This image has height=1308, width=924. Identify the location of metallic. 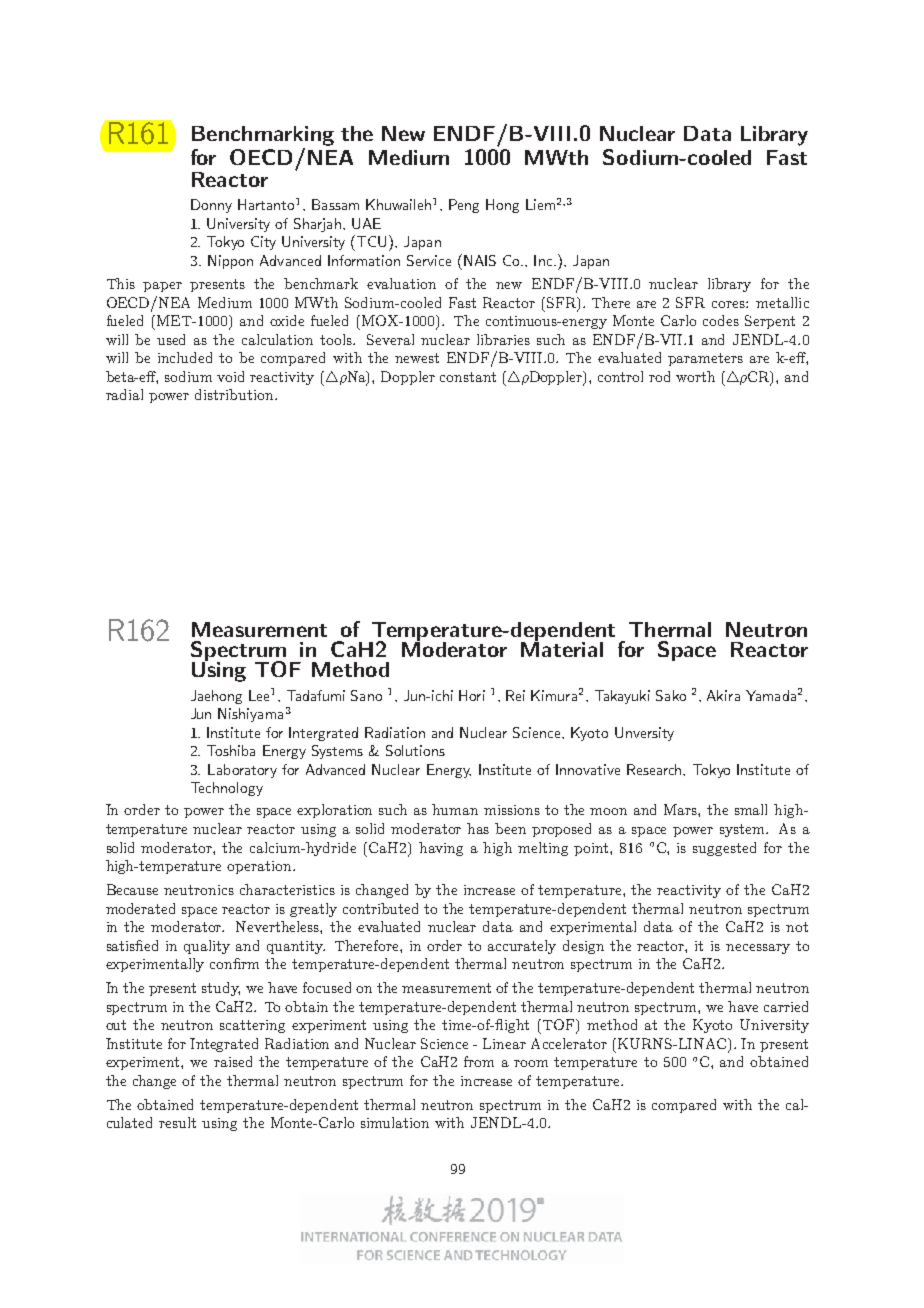
(782, 302).
